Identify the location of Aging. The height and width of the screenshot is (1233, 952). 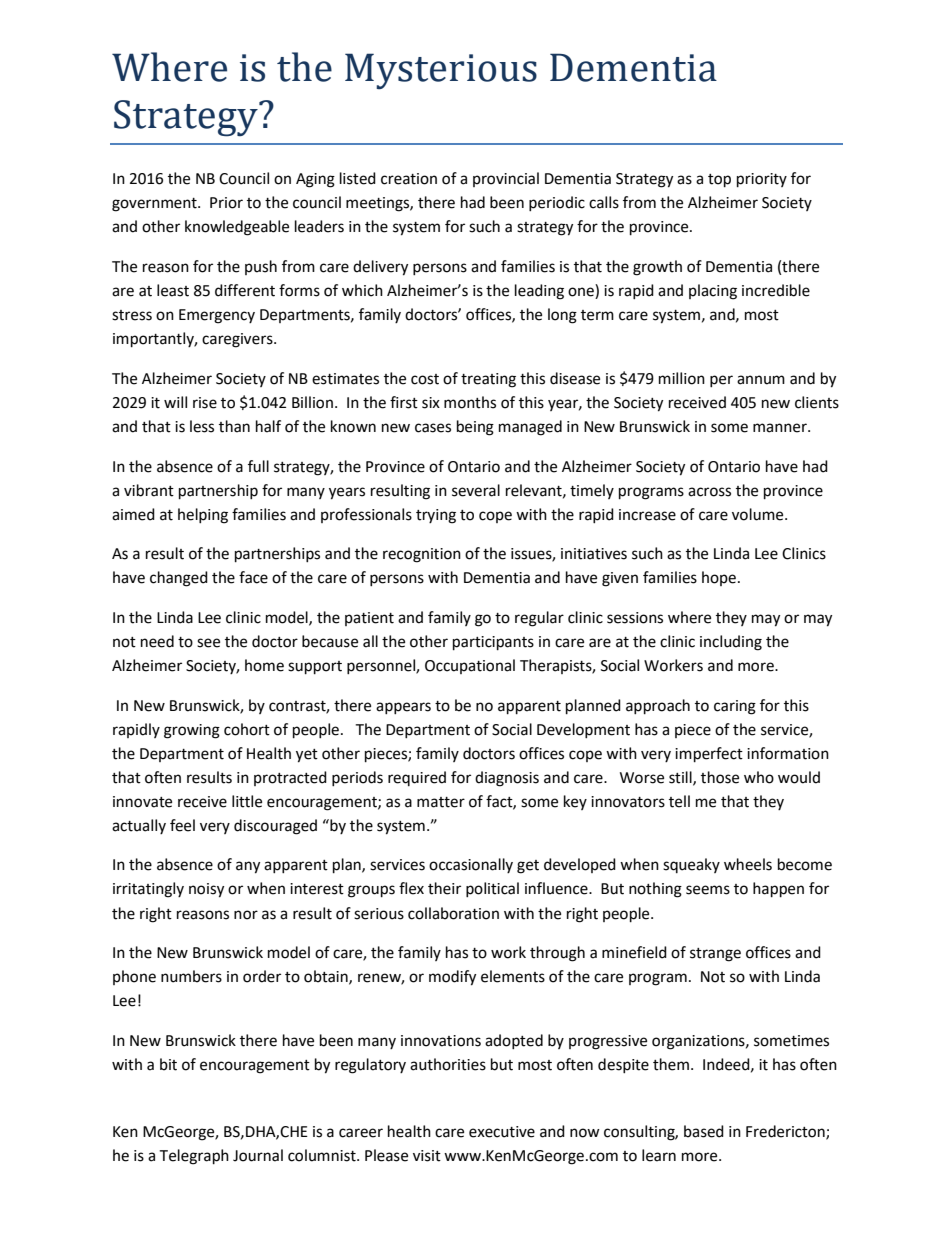
(315, 180).
